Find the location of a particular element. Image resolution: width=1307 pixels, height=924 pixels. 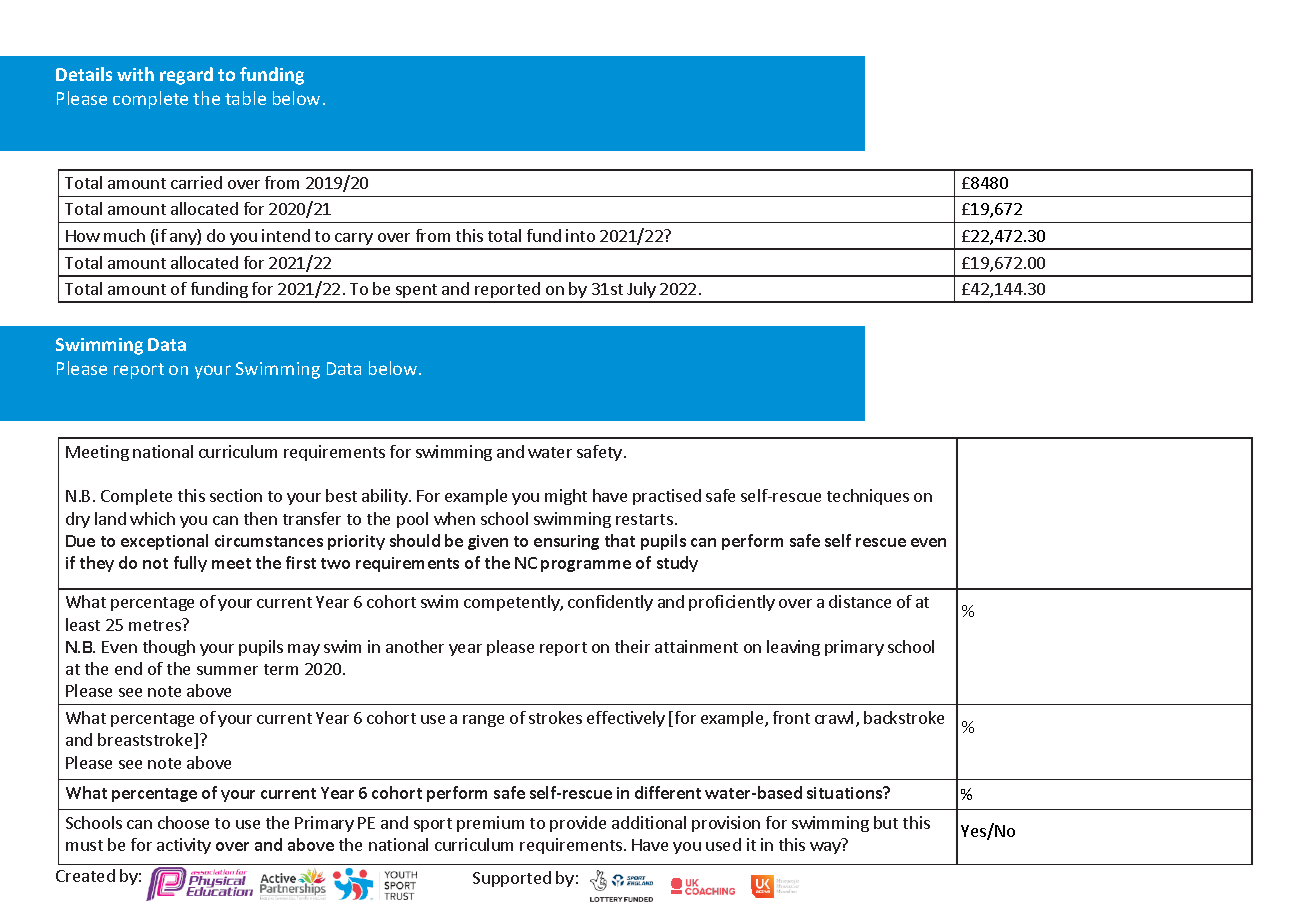

another is located at coordinates (415, 646).
